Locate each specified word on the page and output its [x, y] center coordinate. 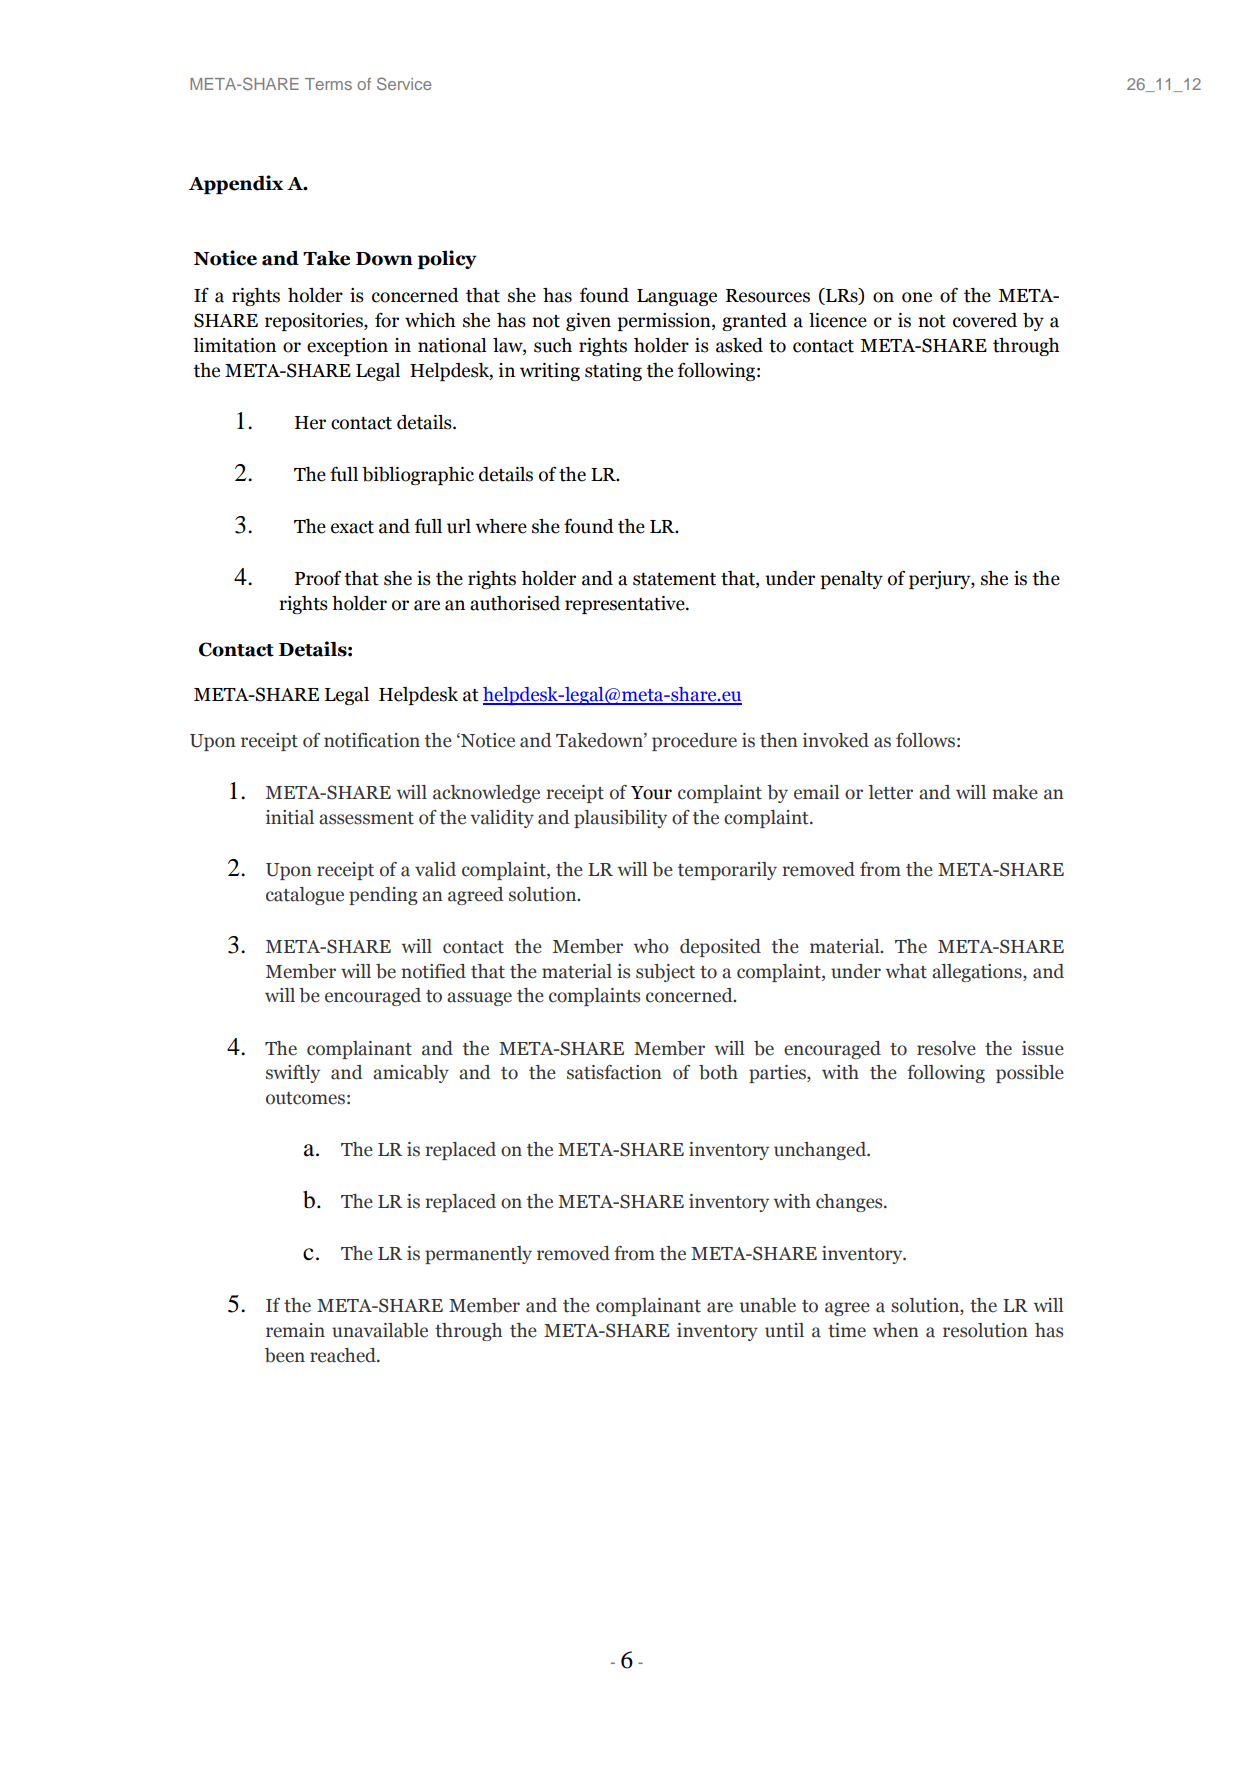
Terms [328, 84]
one [917, 297]
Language [677, 297]
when [896, 1330]
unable [768, 1305]
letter [890, 792]
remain [295, 1330]
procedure [694, 742]
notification [372, 740]
